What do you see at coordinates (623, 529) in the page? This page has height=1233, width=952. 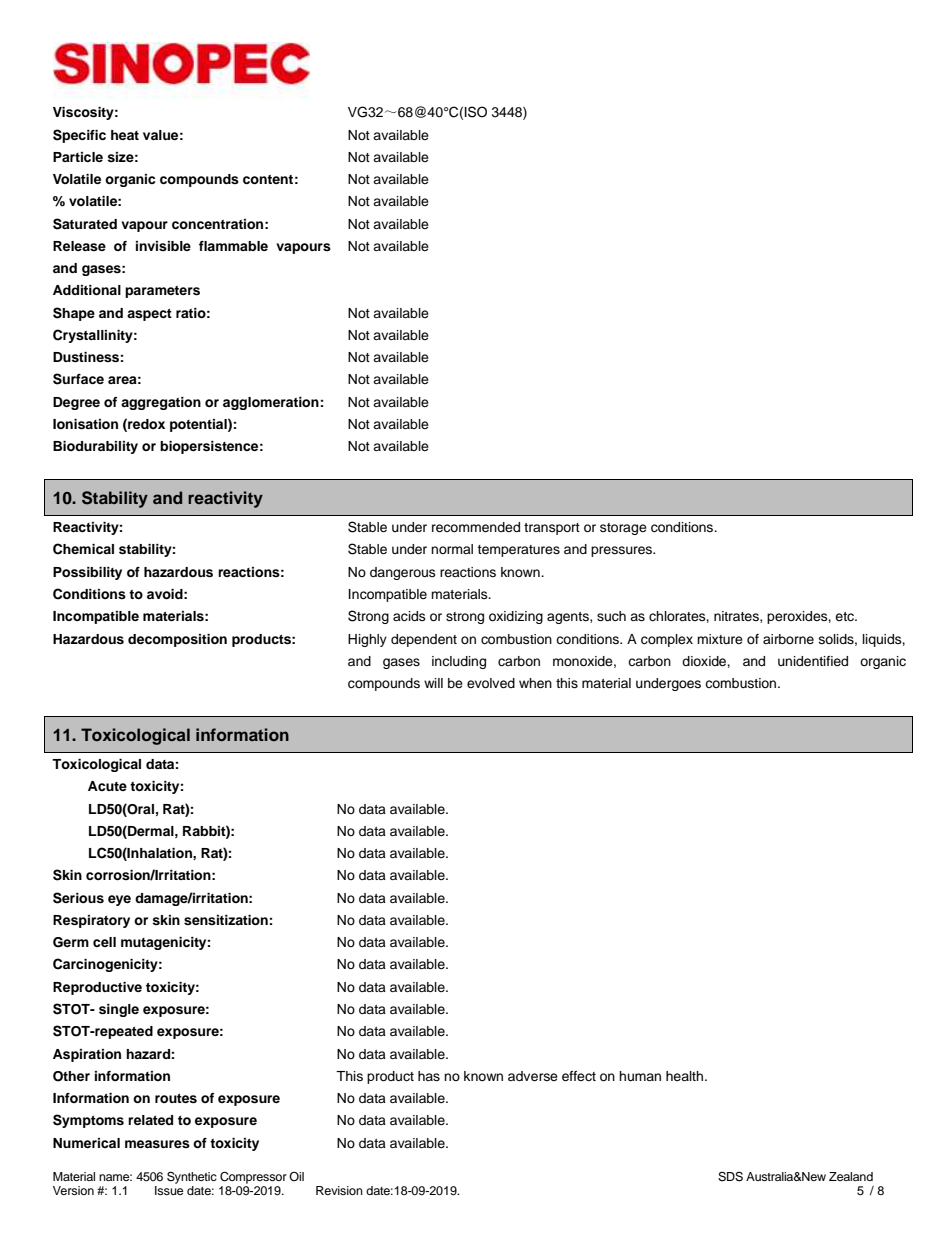 I see `storage` at bounding box center [623, 529].
